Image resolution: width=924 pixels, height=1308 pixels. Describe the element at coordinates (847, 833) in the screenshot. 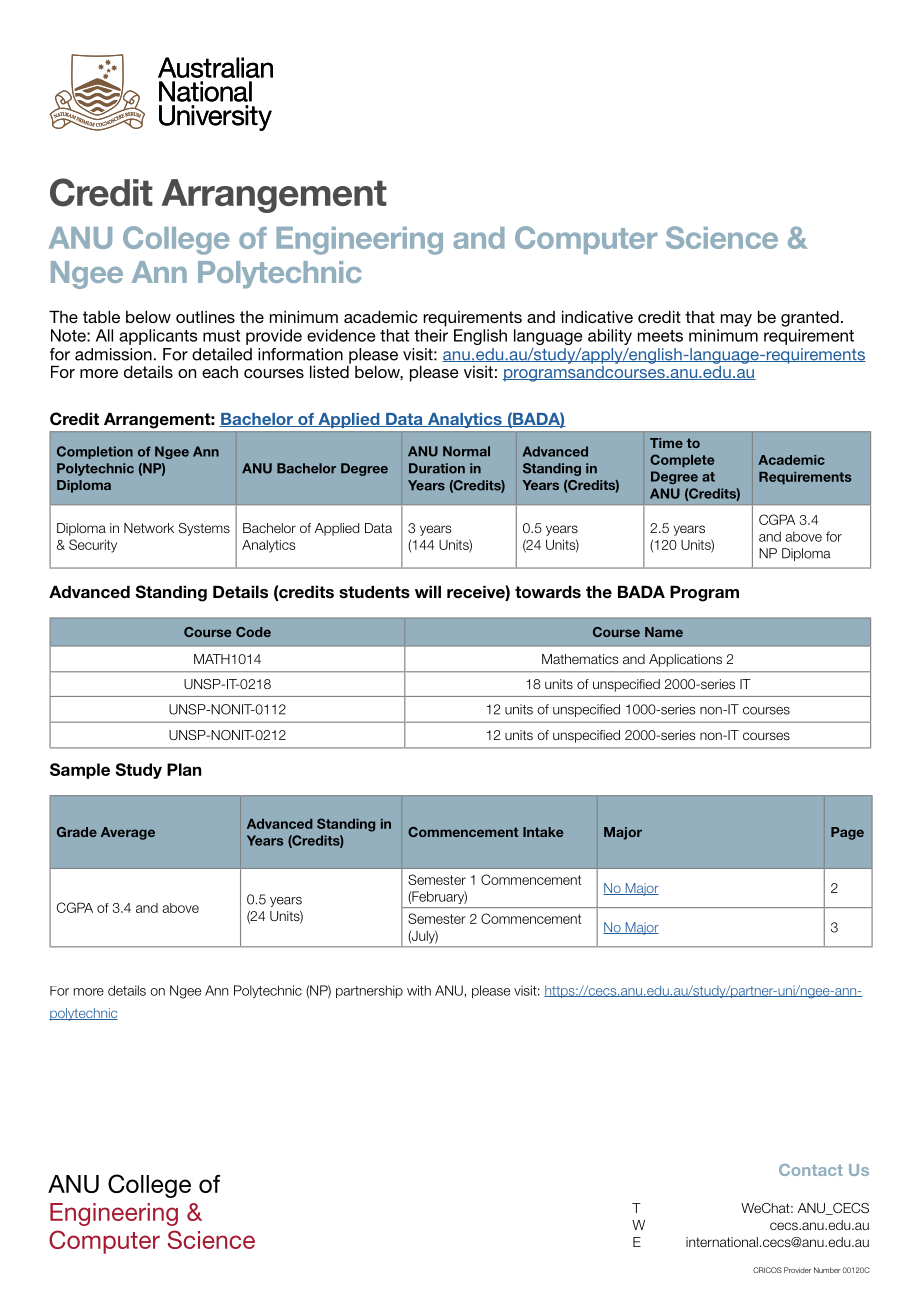

I see `Page` at that location.
